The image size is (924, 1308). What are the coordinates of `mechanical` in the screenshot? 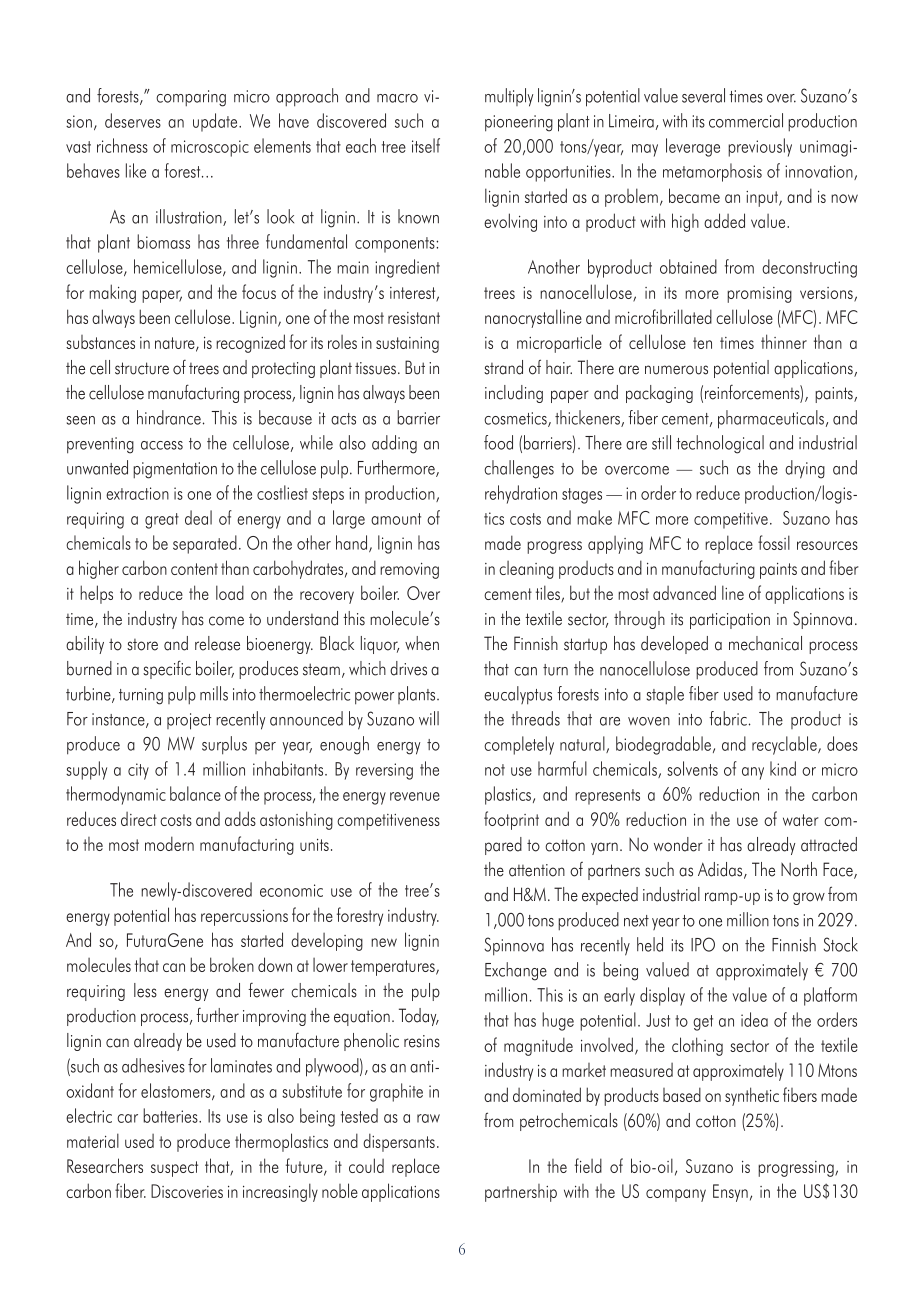 It's located at (765, 643).
